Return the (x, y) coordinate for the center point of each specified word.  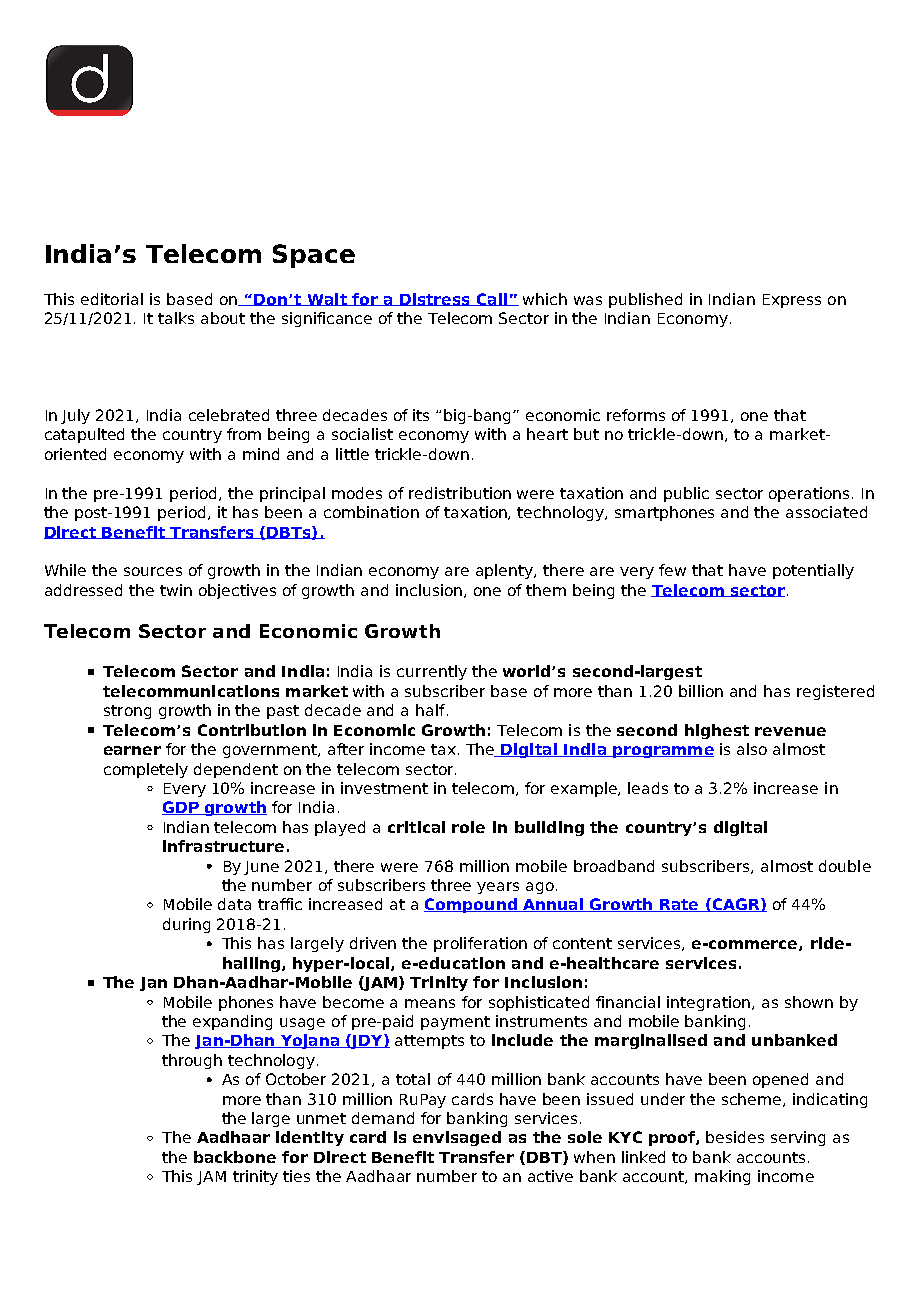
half (430, 710)
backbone (235, 1157)
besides (735, 1137)
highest (717, 731)
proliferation (480, 944)
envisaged (457, 1138)
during (186, 925)
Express (792, 301)
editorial (112, 299)
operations (811, 494)
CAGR (736, 905)
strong (127, 712)
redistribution (460, 493)
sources (153, 571)
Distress (435, 299)
